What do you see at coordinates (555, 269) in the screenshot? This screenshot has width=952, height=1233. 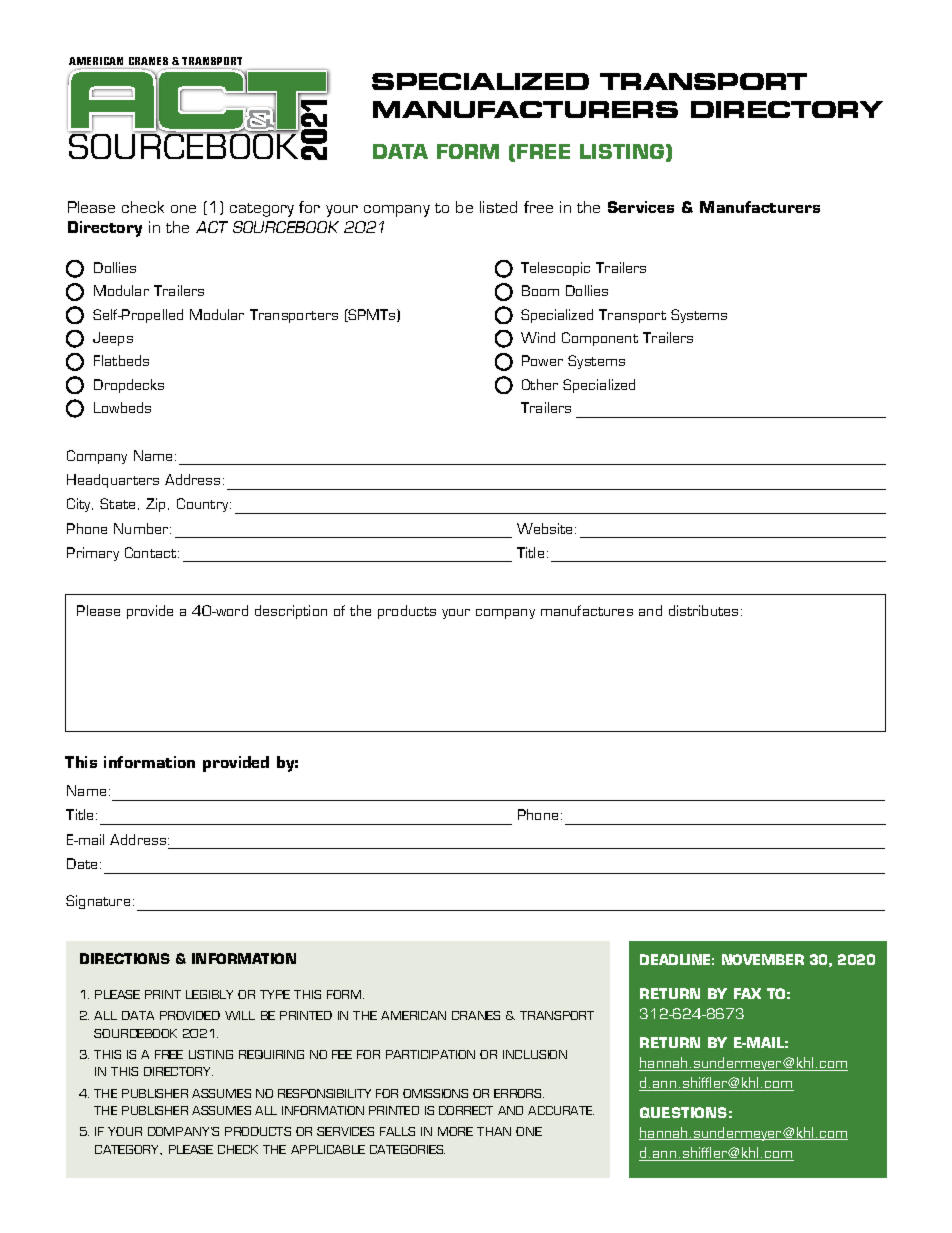 I see `Telescopic` at bounding box center [555, 269].
